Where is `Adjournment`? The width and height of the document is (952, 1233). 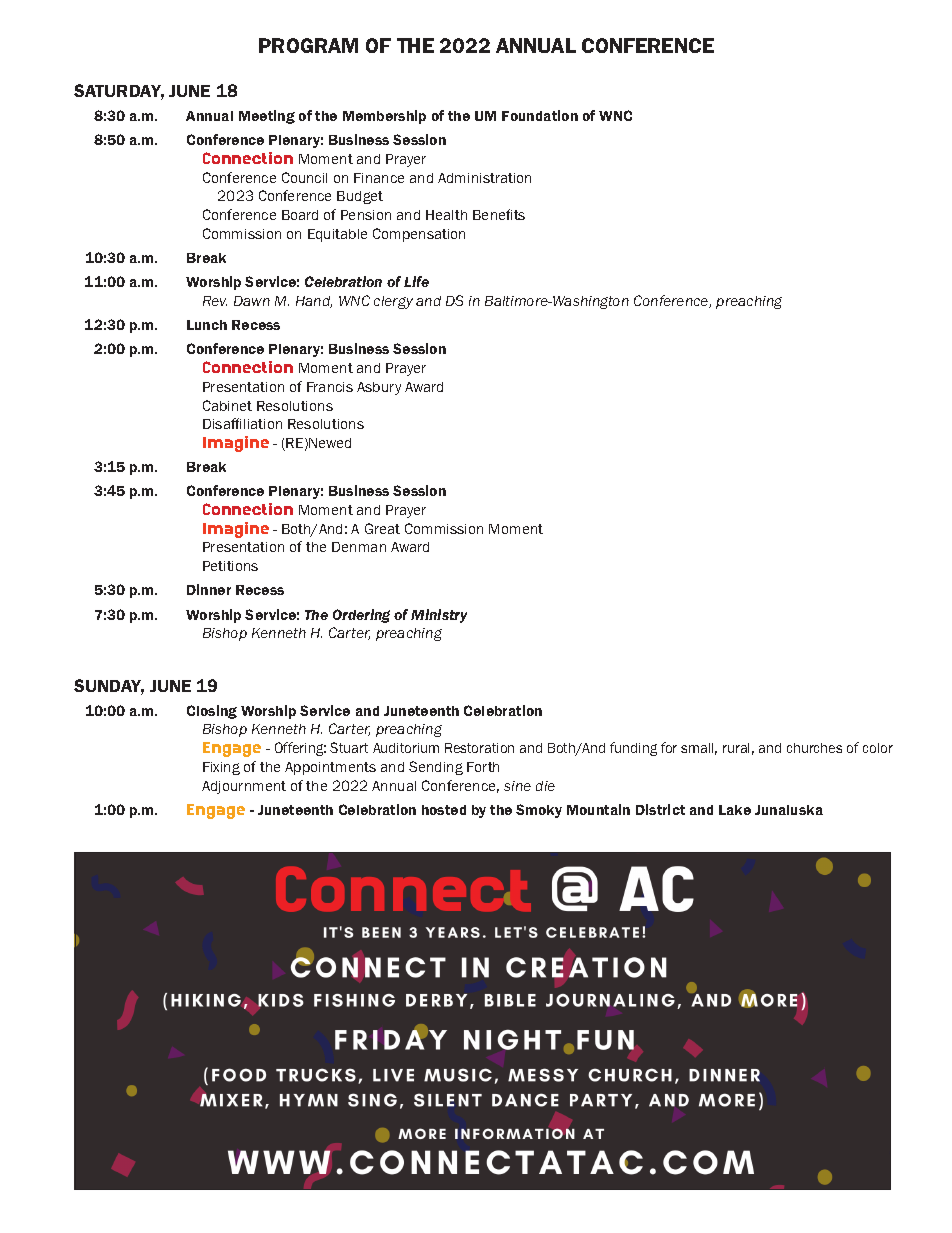 Adjournment is located at coordinates (244, 787).
